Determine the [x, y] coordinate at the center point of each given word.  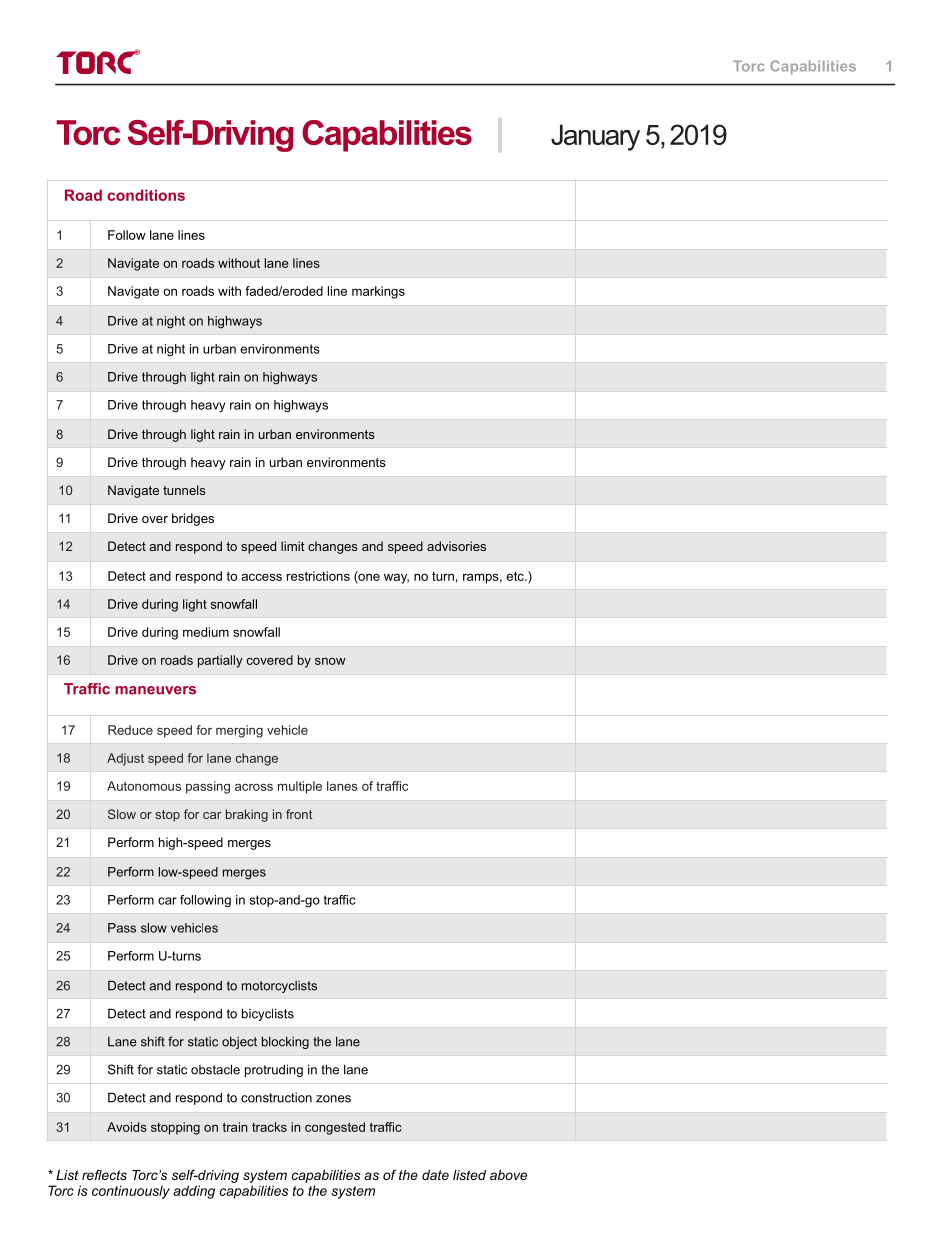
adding [194, 1192]
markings [378, 292]
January [595, 137]
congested [335, 1128]
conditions [146, 195]
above [508, 1175]
